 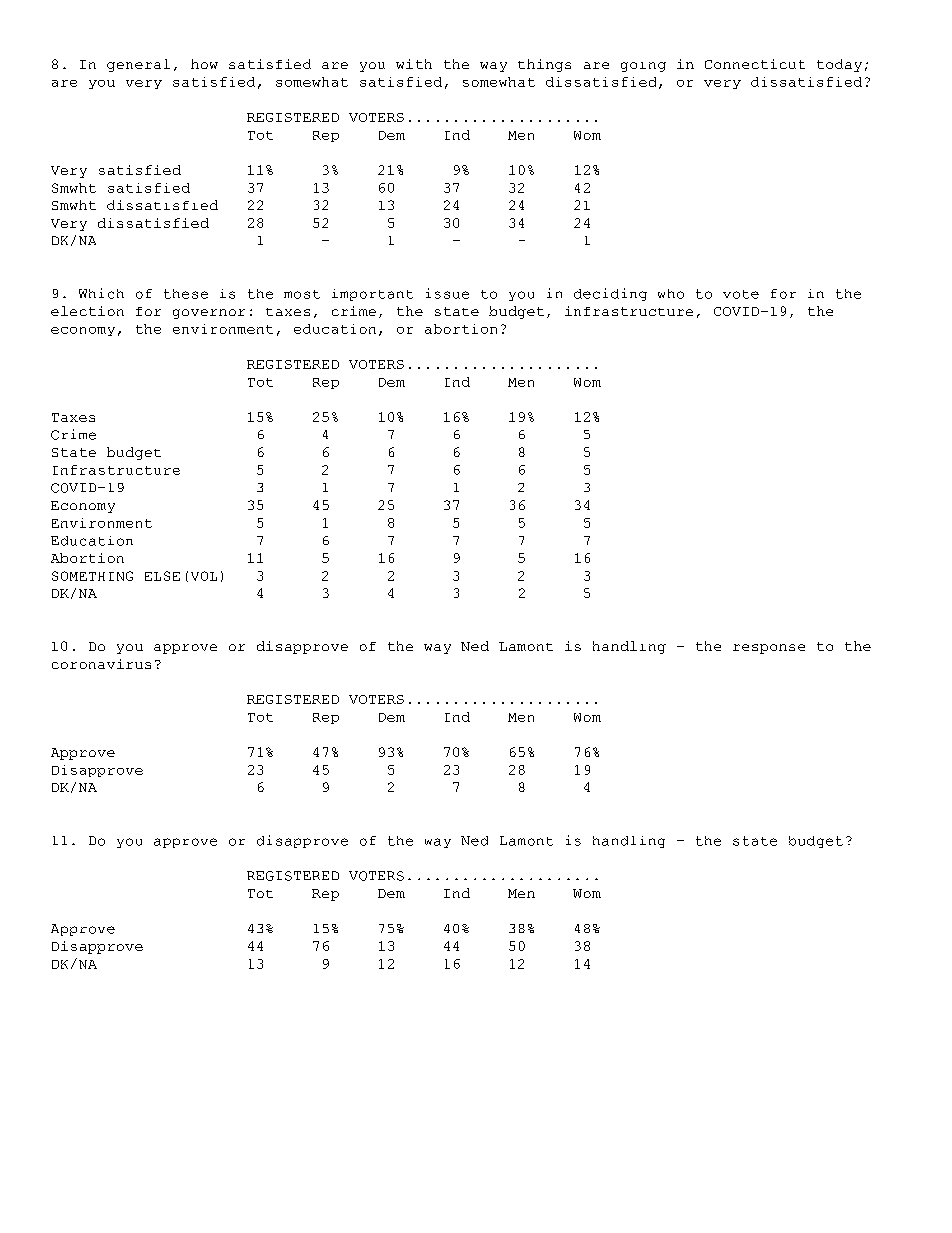 What do you see at coordinates (414, 64) in the image?
I see `with` at bounding box center [414, 64].
